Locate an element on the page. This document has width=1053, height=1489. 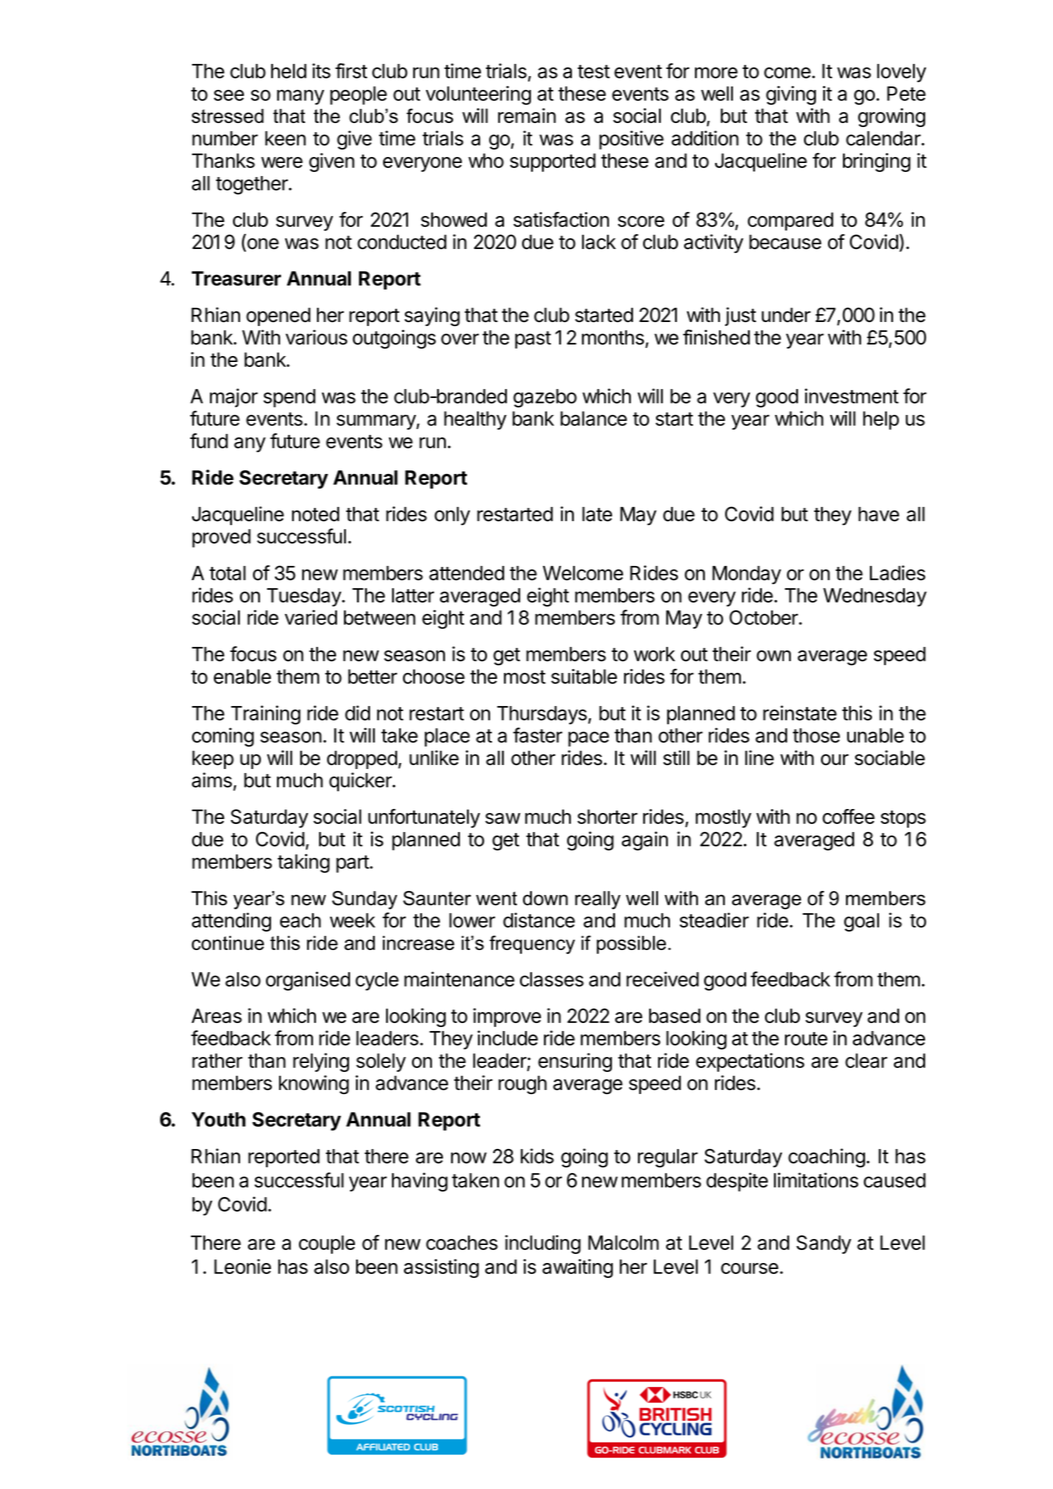
coffee is located at coordinates (848, 816).
